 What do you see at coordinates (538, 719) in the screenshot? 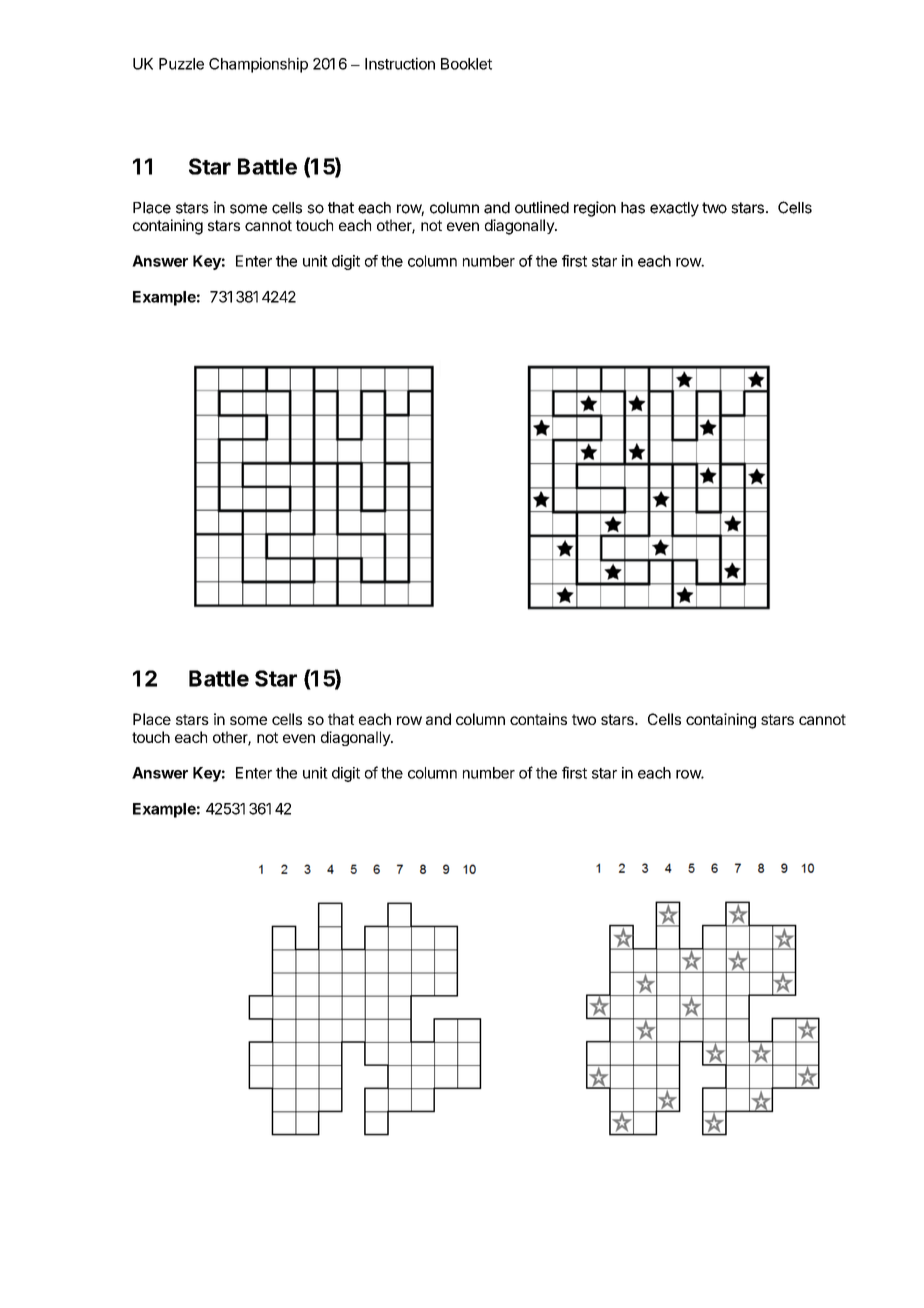
I see `contains` at bounding box center [538, 719].
